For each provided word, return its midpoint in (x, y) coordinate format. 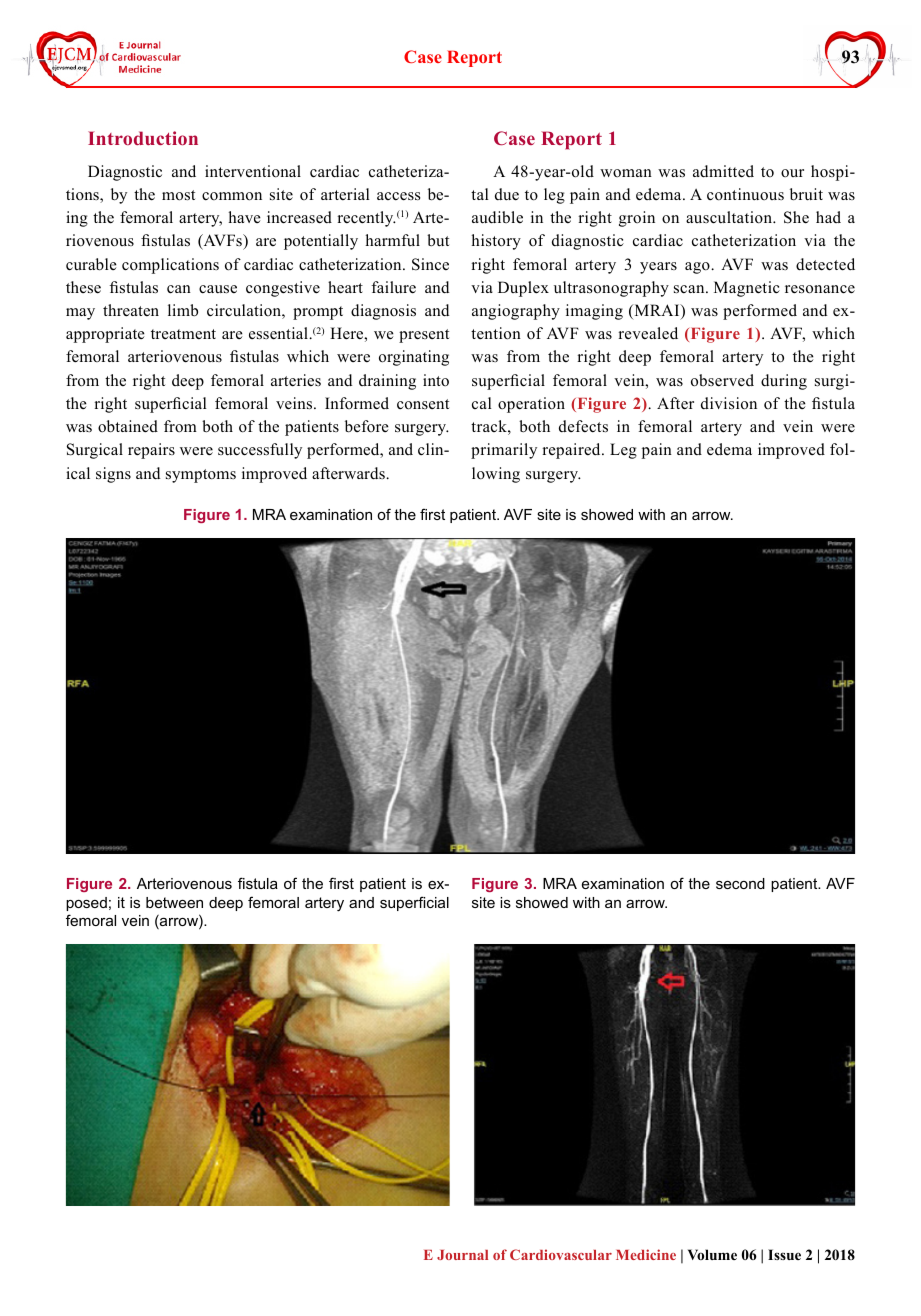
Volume (712, 1254)
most (178, 195)
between (174, 902)
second (740, 883)
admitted (723, 171)
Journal (462, 1255)
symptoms (201, 476)
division (729, 403)
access (398, 196)
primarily (504, 451)
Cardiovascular (561, 1254)
